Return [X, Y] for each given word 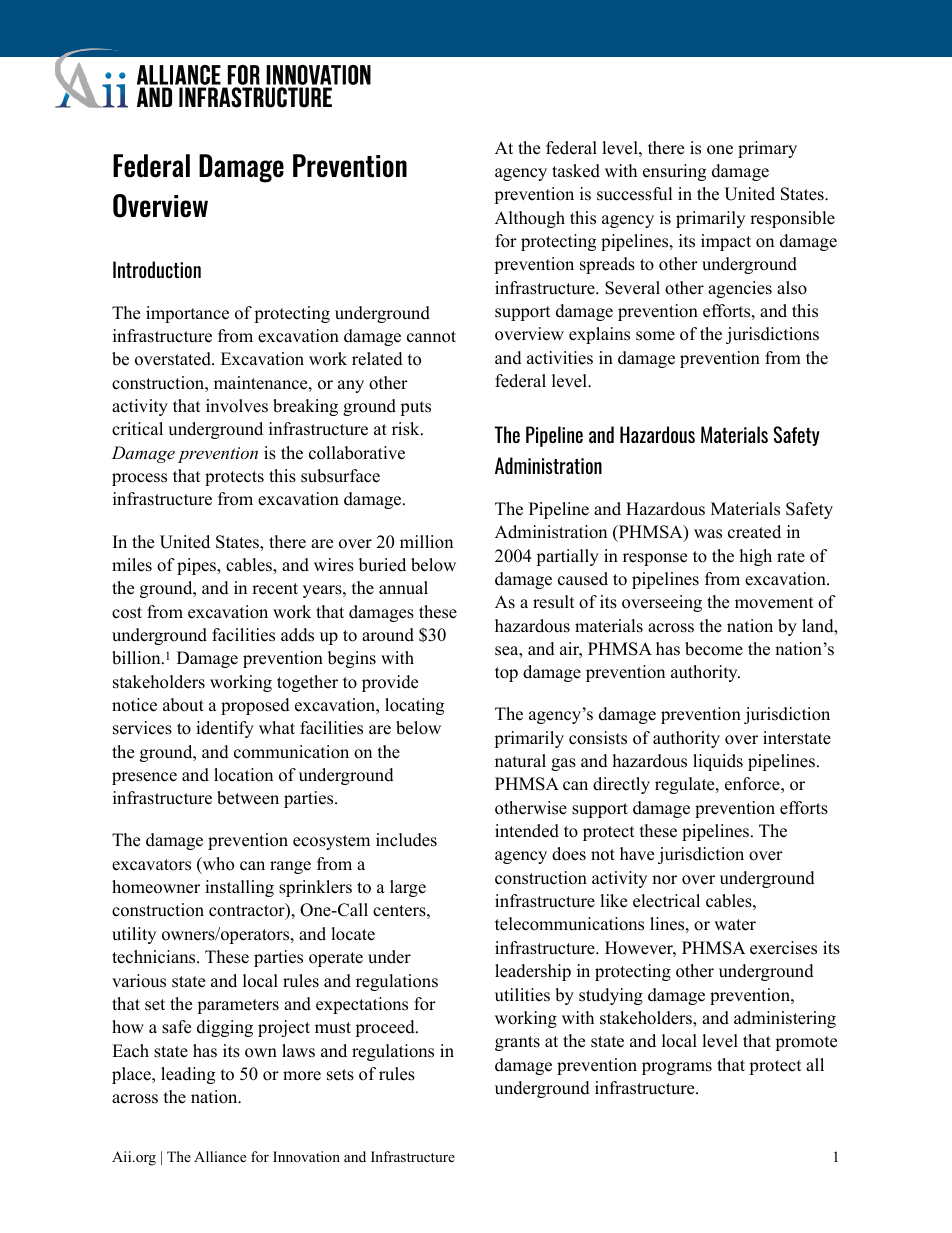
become [714, 649]
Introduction [157, 269]
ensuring [674, 172]
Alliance [220, 1156]
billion [137, 658]
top [506, 674]
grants [517, 1043]
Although [530, 219]
